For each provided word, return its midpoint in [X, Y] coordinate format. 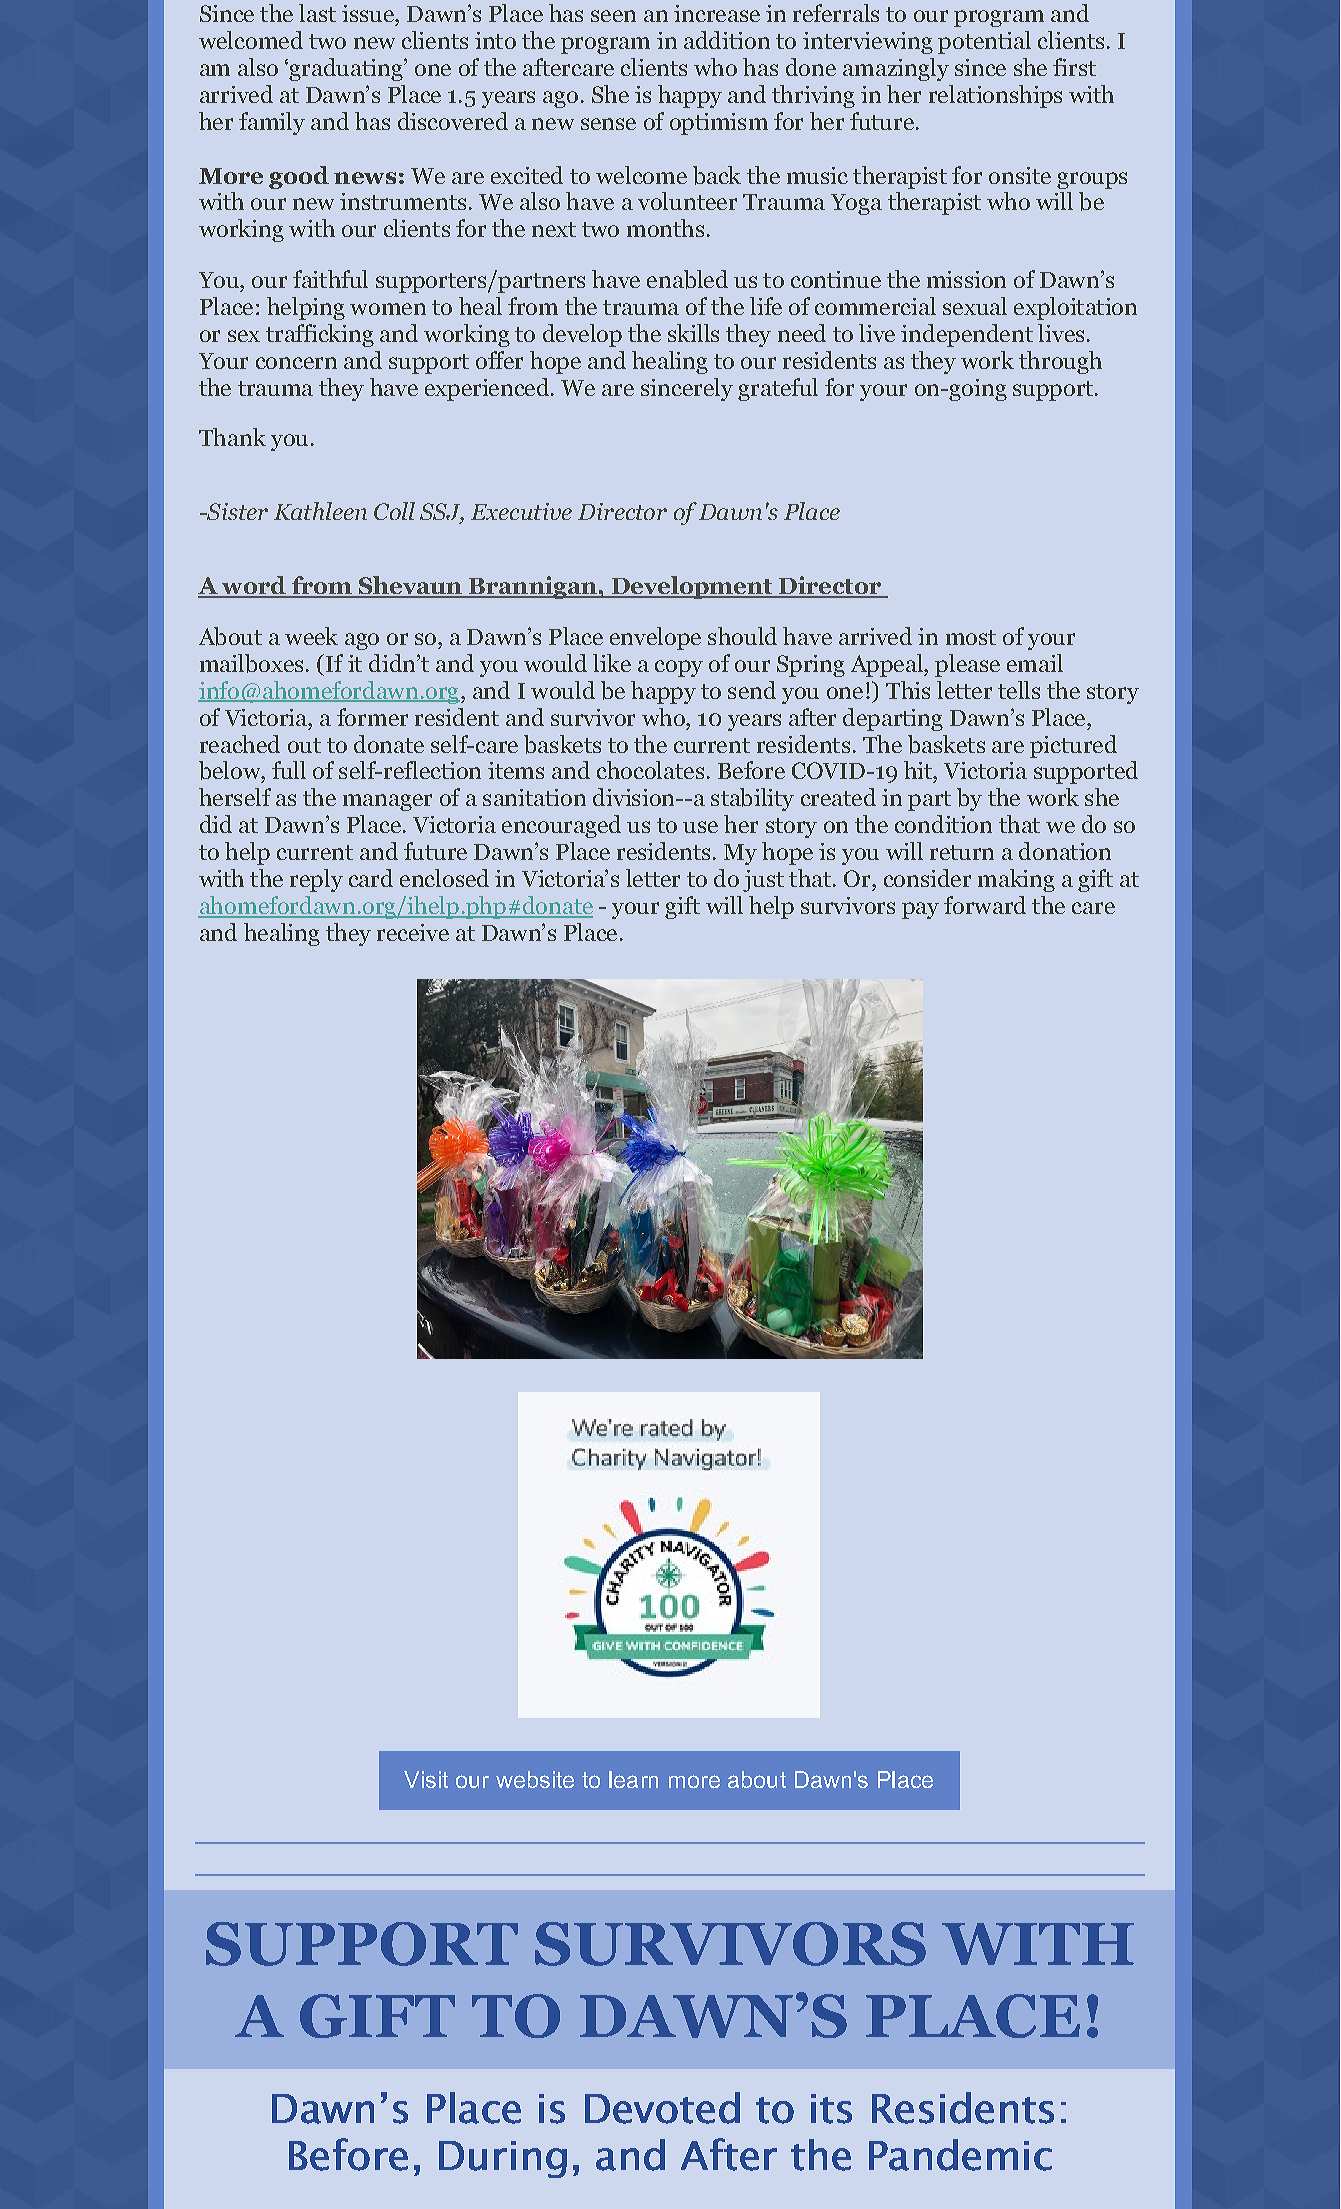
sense [608, 124]
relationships [995, 96]
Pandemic [960, 2155]
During [503, 2159]
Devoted [662, 2108]
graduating [346, 69]
